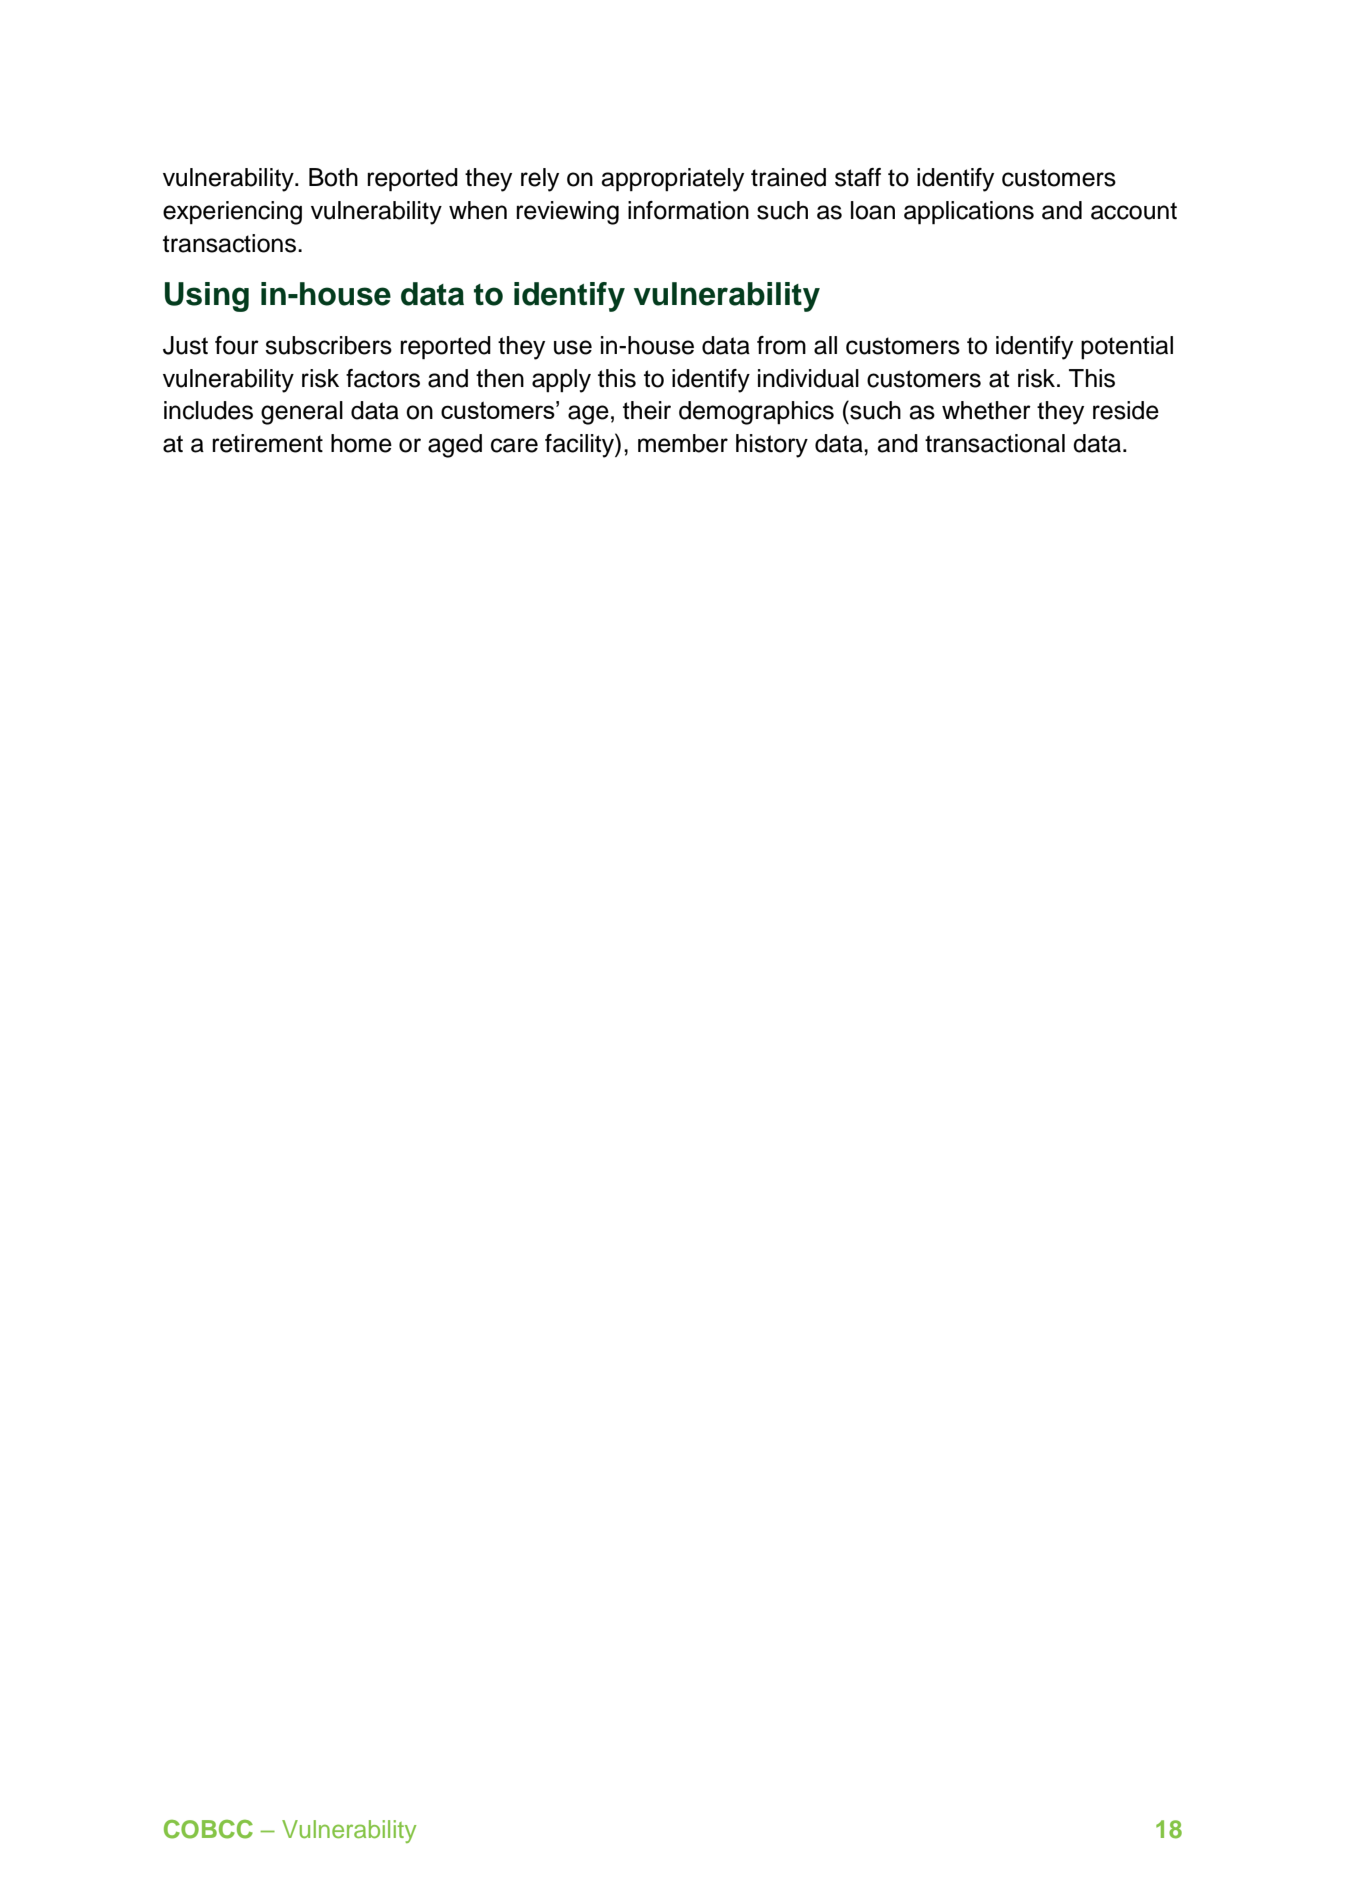  I want to click on reviewing, so click(567, 213).
